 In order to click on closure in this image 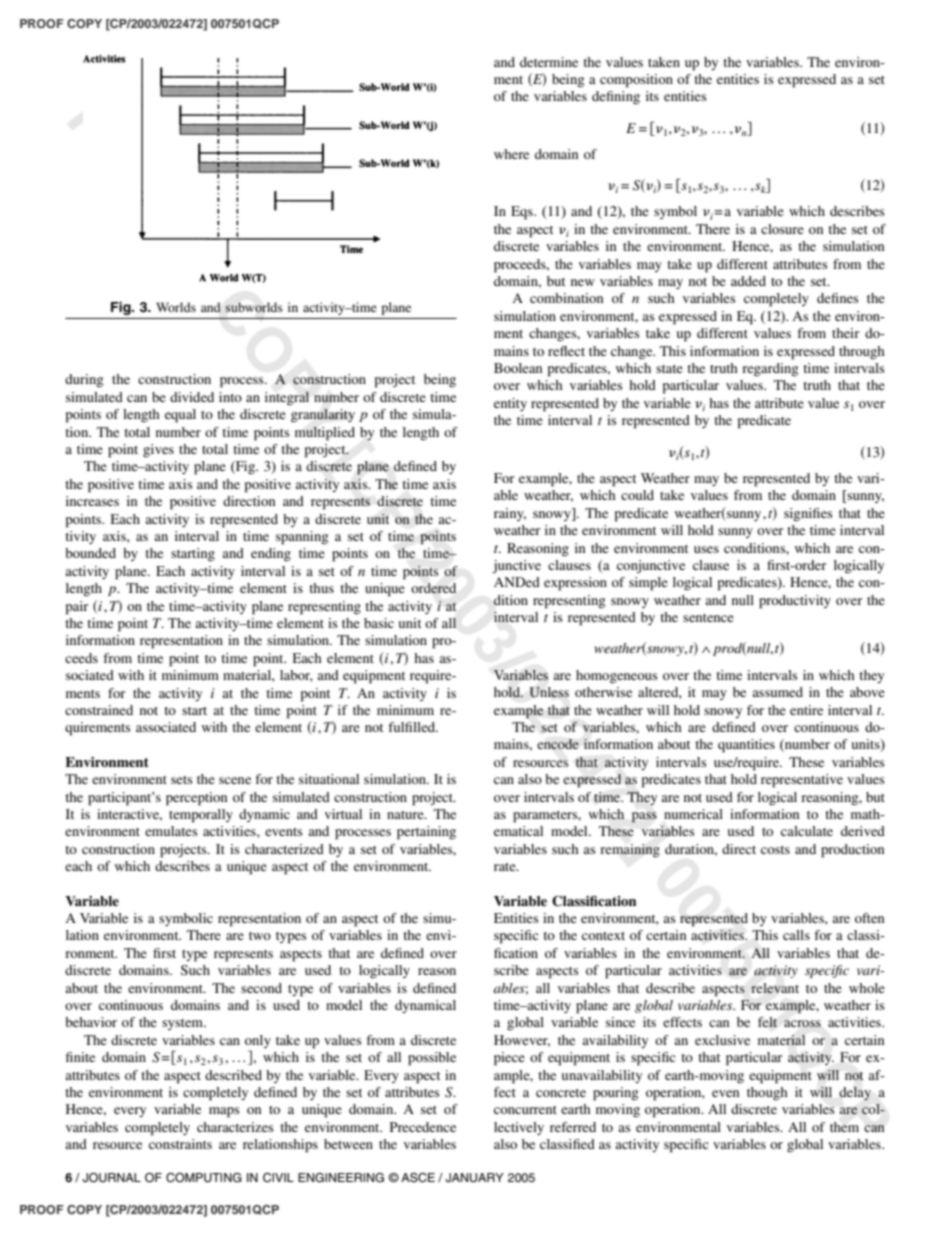, I will do `click(782, 229)`.
